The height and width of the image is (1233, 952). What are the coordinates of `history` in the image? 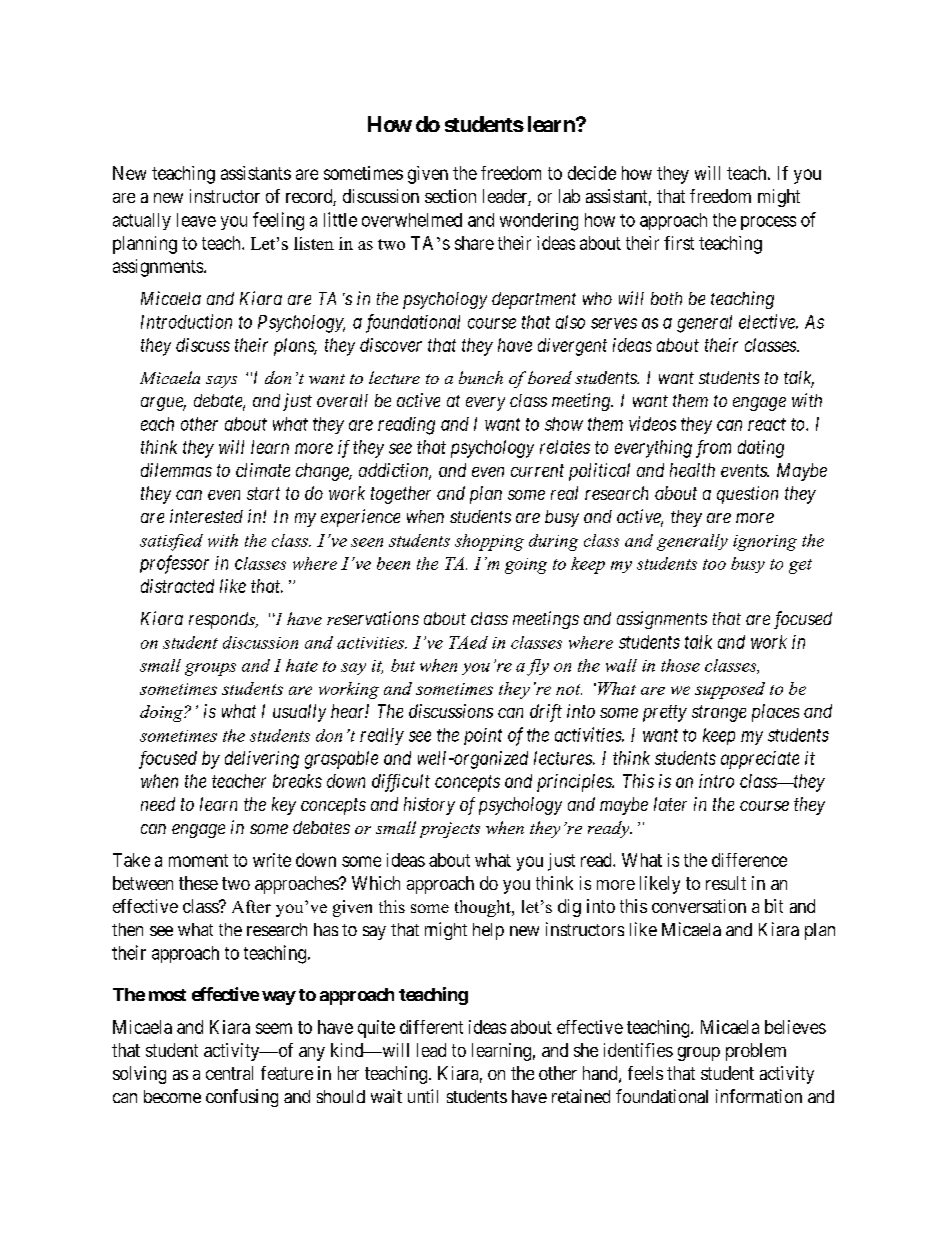 It's located at (429, 806).
